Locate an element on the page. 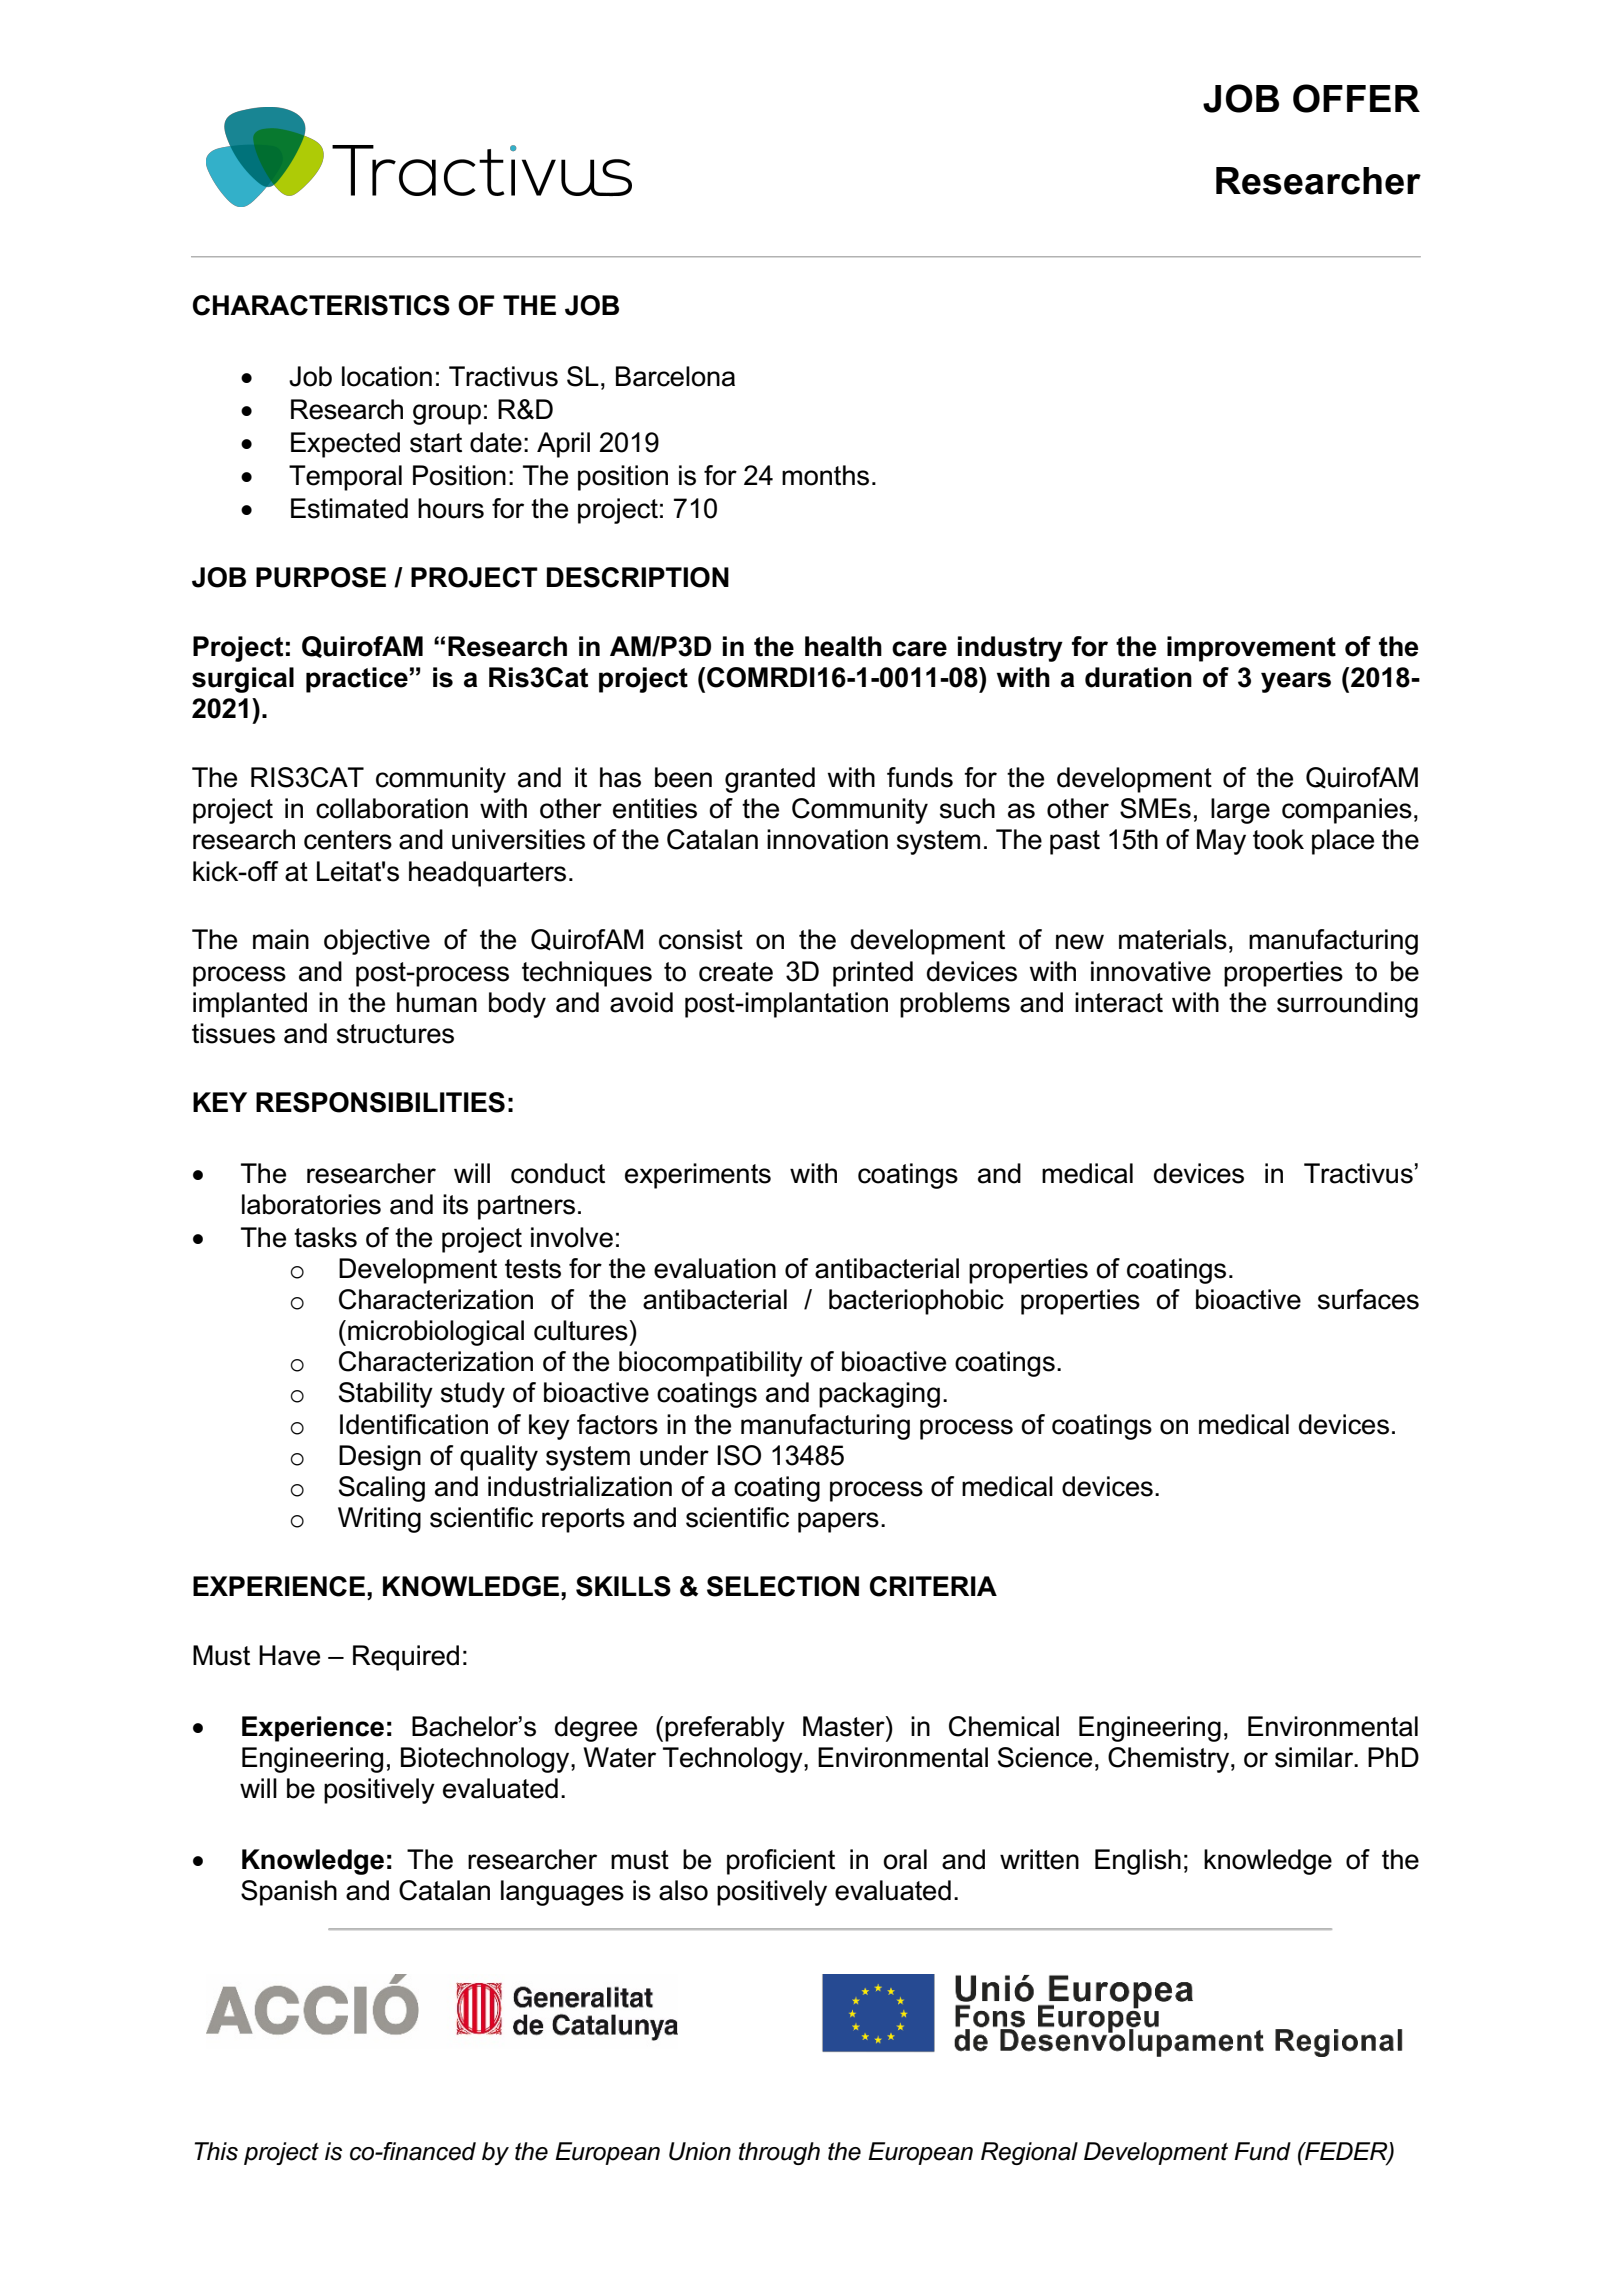 The width and height of the document is (1611, 2280). This is located at coordinates (216, 2151).
